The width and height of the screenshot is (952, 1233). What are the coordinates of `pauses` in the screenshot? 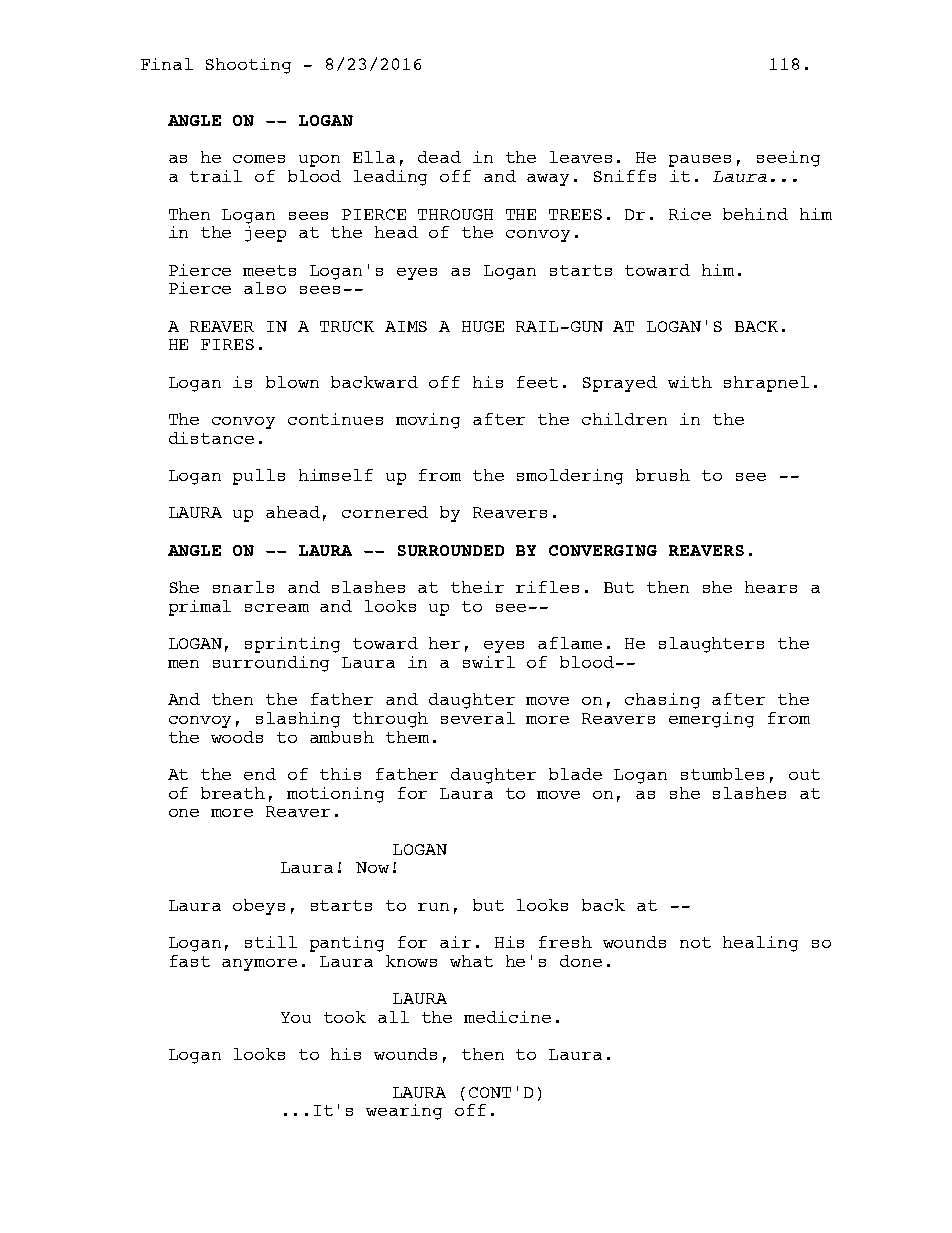 It's located at (700, 161).
